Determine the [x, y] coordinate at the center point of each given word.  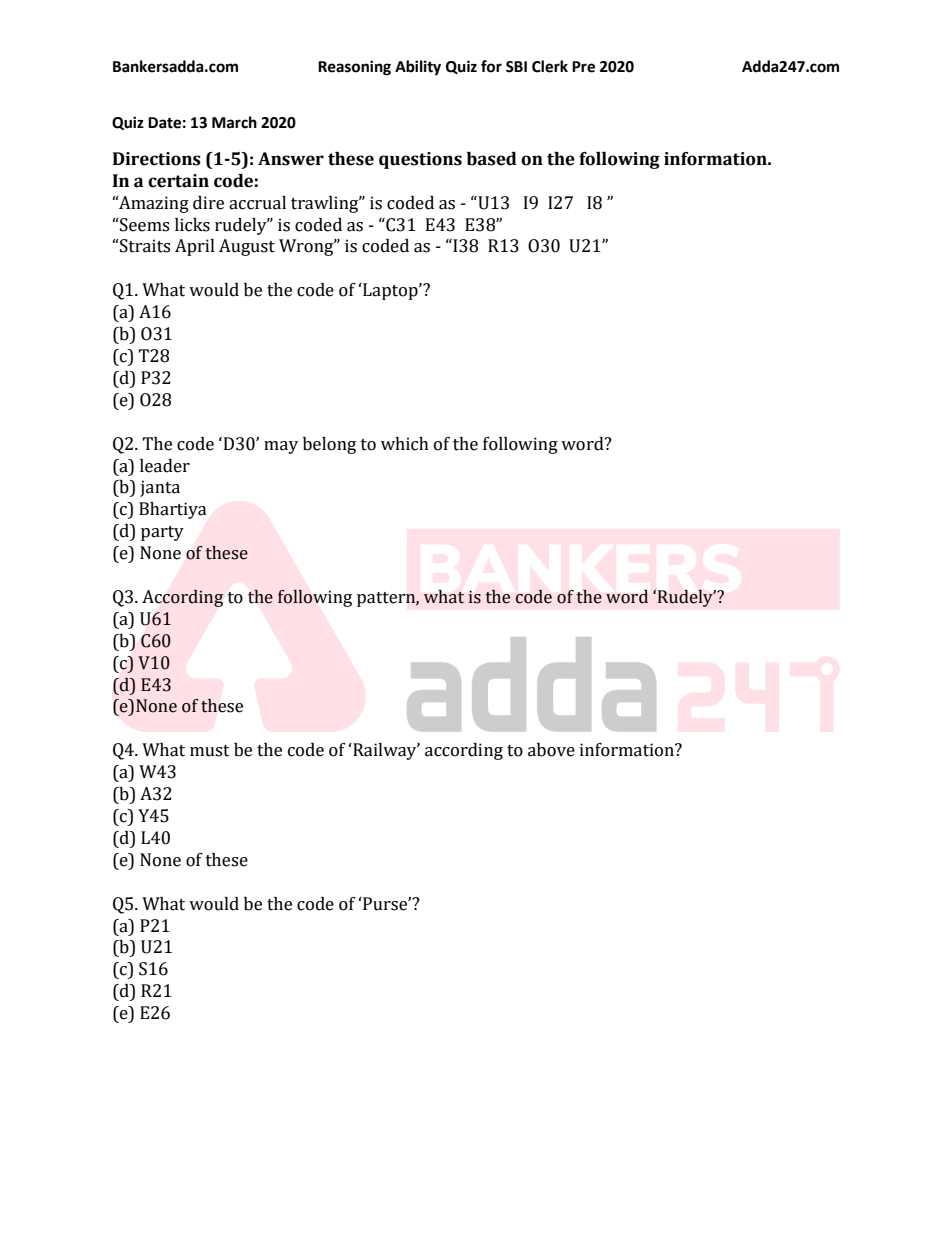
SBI [516, 67]
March [234, 122]
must [210, 751]
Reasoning [354, 68]
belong [329, 445]
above [551, 750]
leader [165, 466]
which [405, 444]
